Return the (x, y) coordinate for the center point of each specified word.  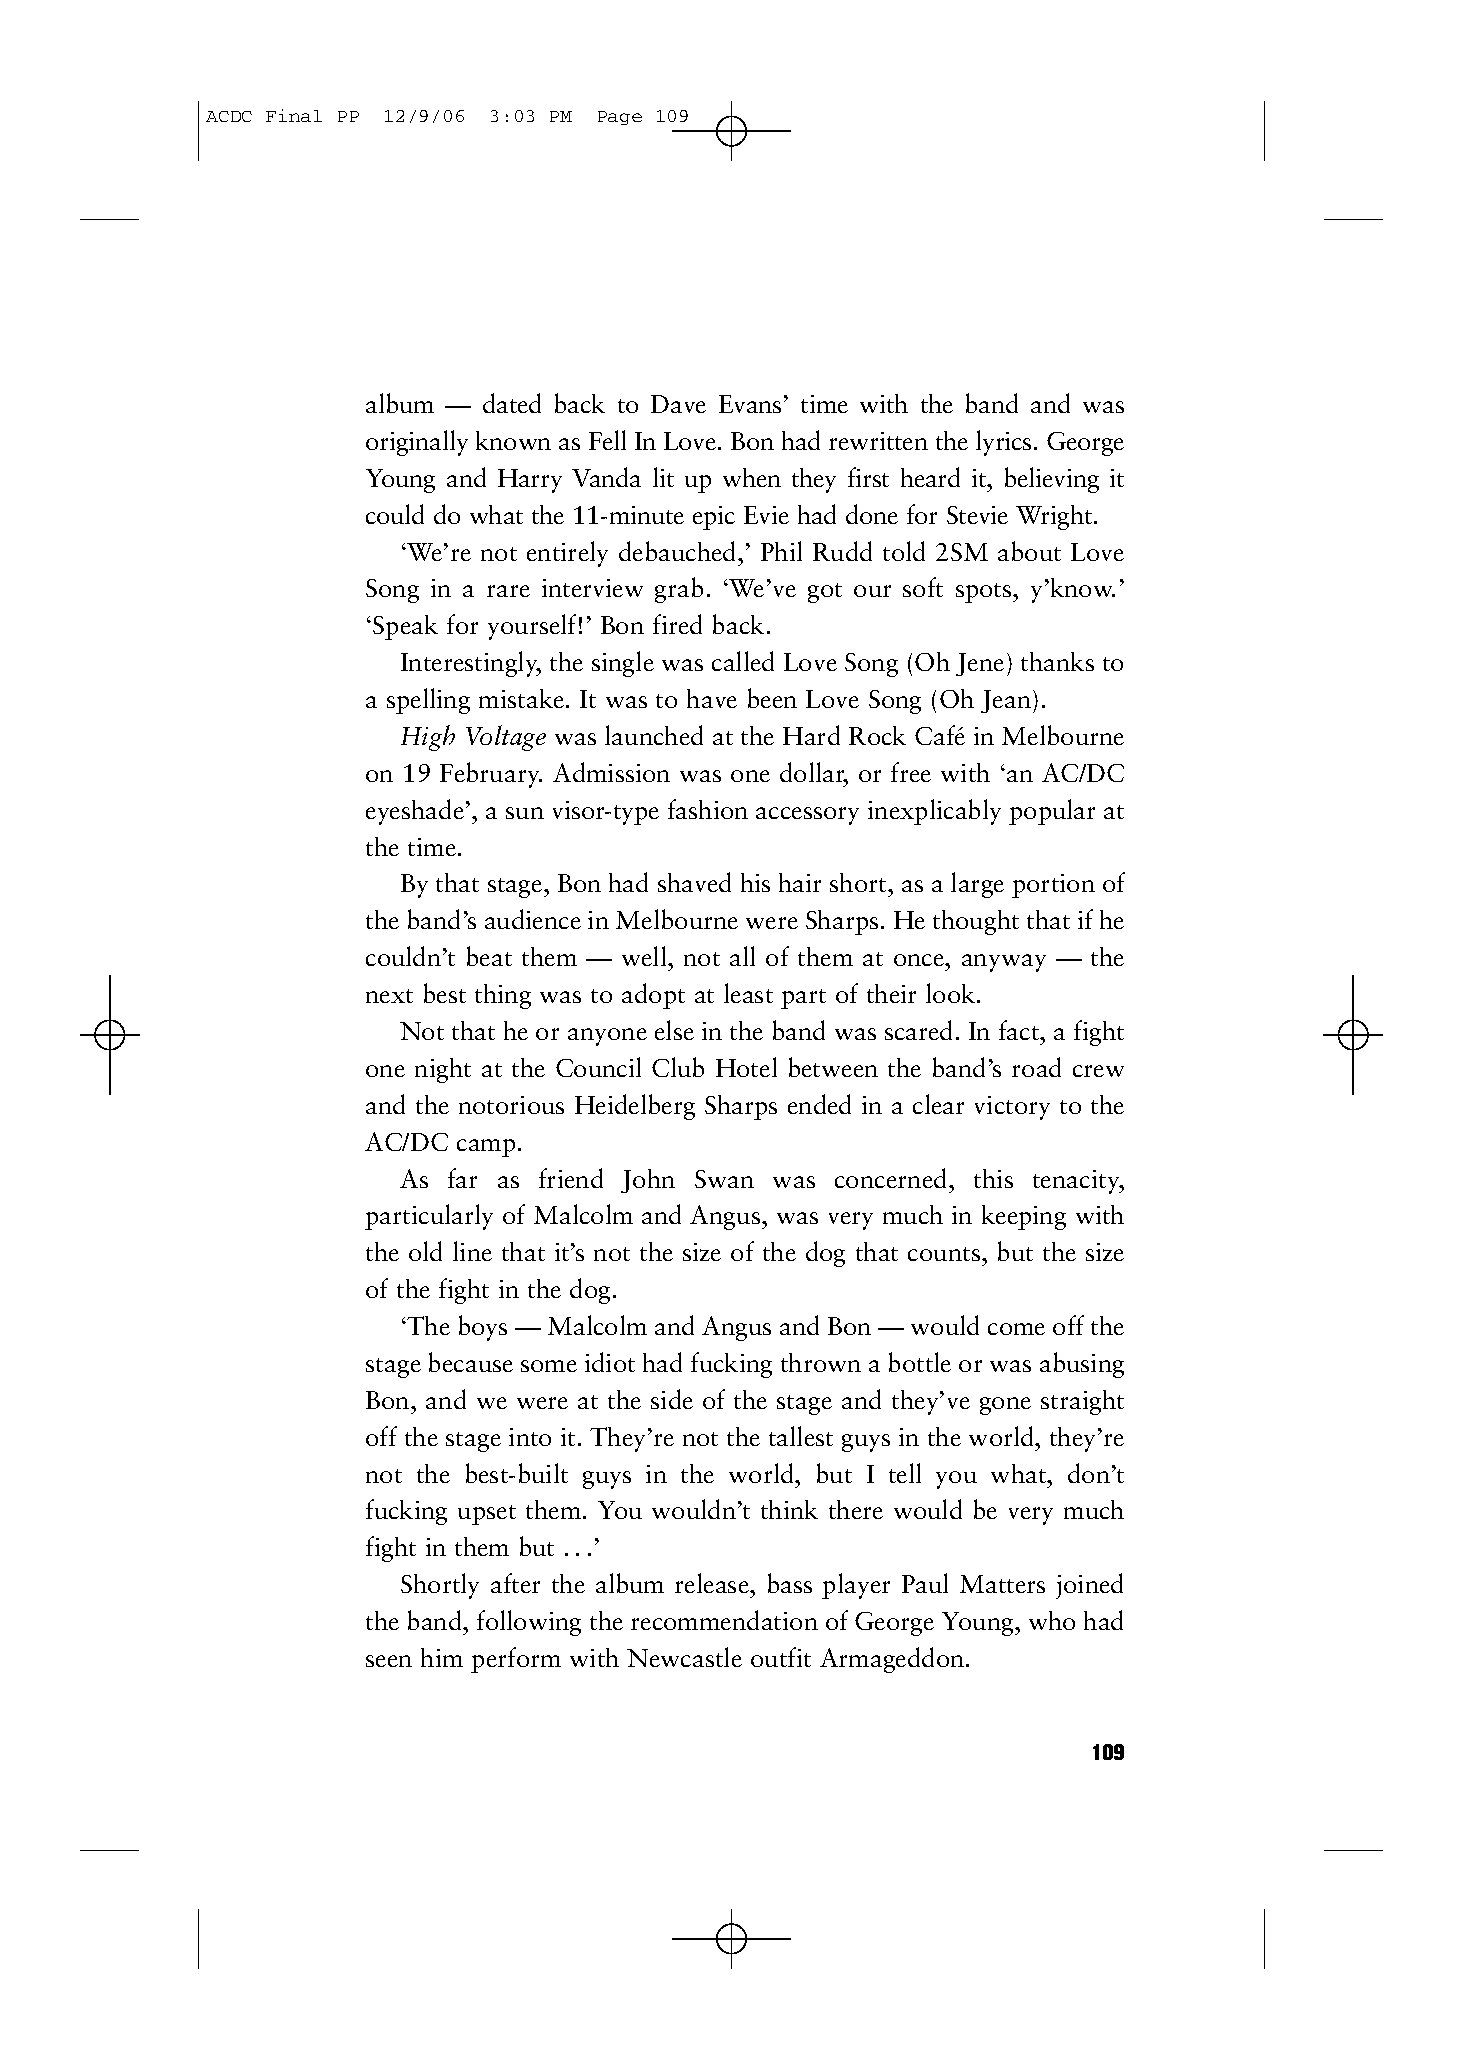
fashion (708, 809)
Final (294, 115)
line (472, 1251)
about (1029, 551)
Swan (724, 1179)
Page (620, 118)
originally (417, 443)
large (977, 885)
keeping (1024, 1217)
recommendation (724, 1620)
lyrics (1003, 443)
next (389, 996)
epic (714, 518)
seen (389, 1661)
